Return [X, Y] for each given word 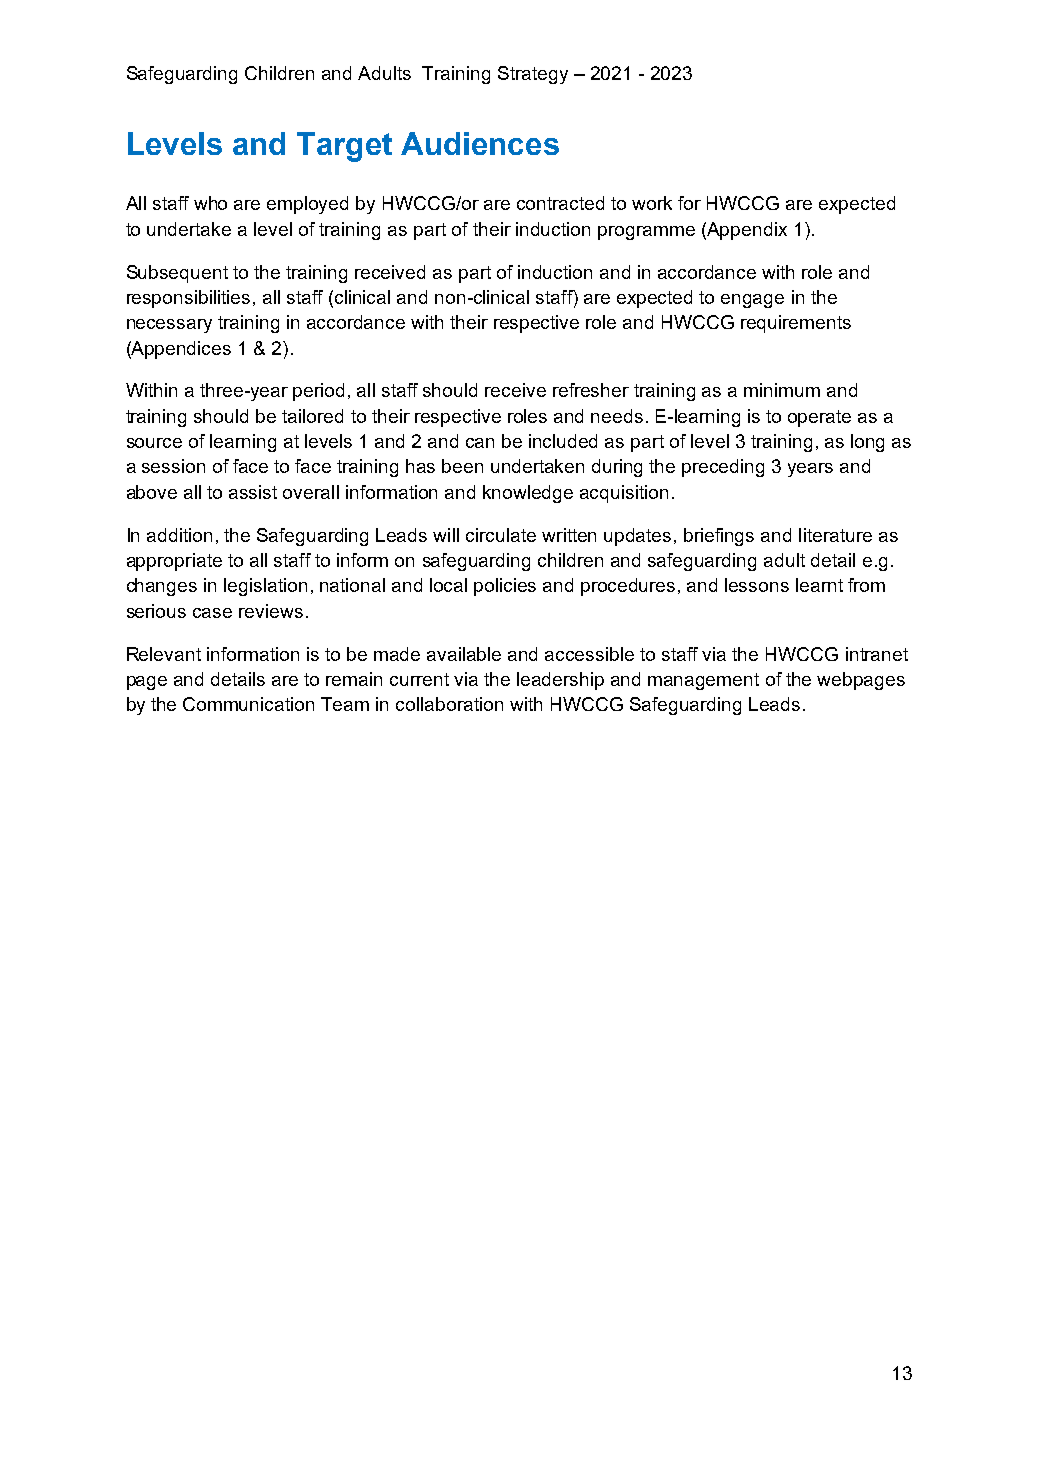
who [210, 203]
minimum [782, 390]
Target [344, 147]
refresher [591, 390]
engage [752, 301]
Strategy [533, 75]
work [652, 203]
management [703, 681]
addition [179, 535]
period [318, 392]
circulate [501, 535]
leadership [560, 681]
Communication [248, 704]
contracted [560, 203]
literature [835, 535]
